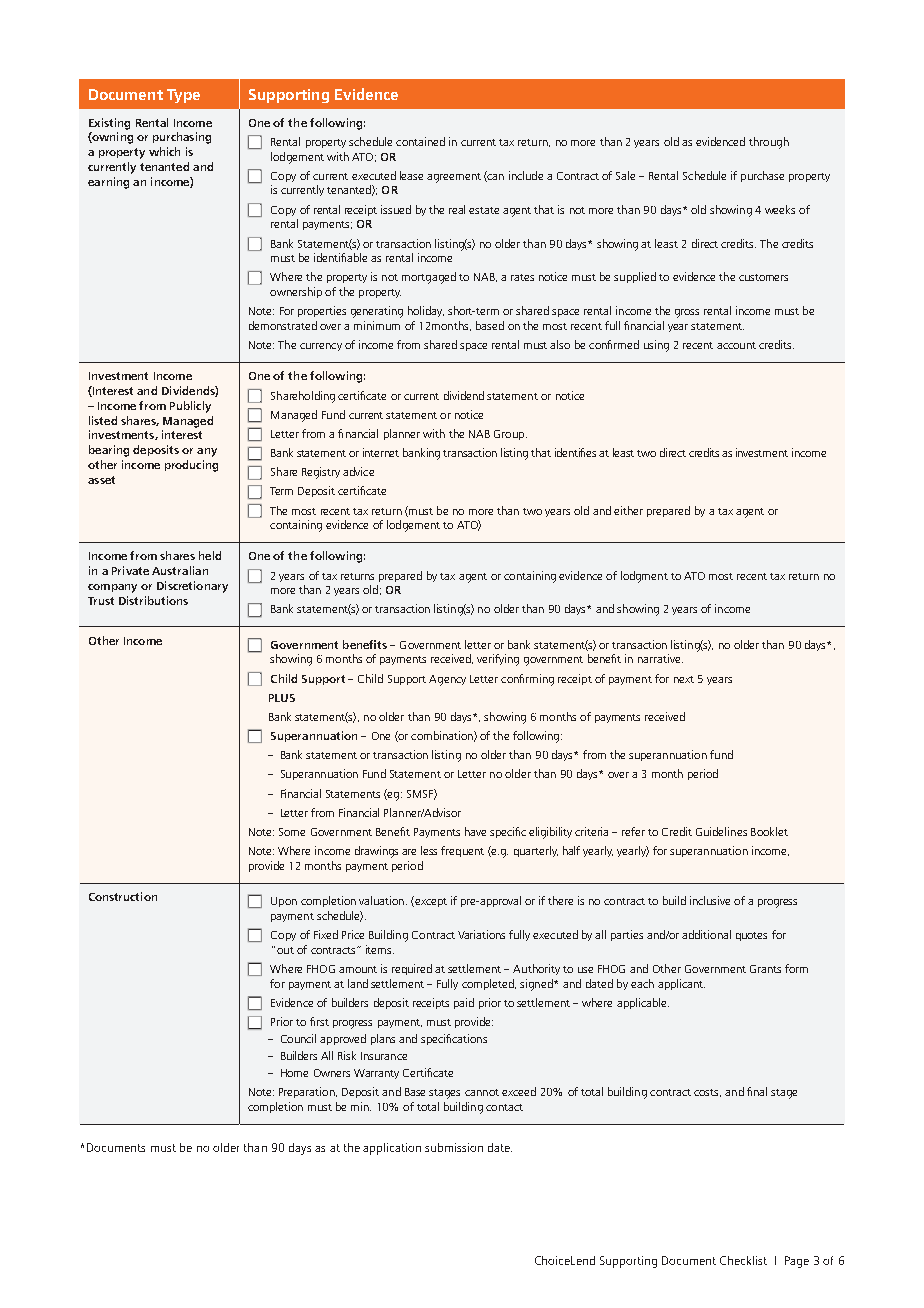 The width and height of the page is (924, 1308). I want to click on Construction, so click(123, 896).
